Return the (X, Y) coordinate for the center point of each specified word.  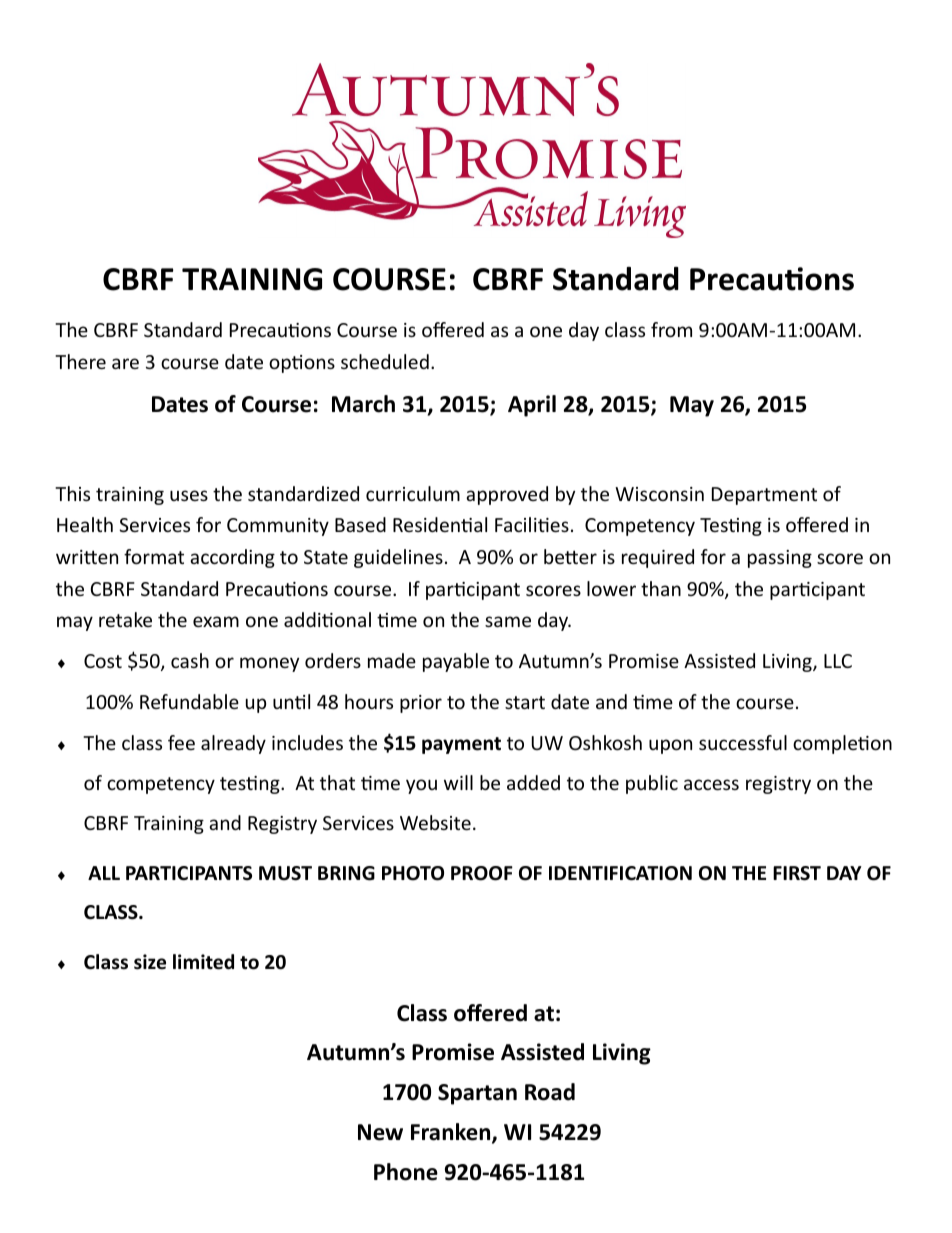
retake (125, 619)
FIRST (797, 873)
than (661, 588)
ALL (104, 873)
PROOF (482, 873)
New (380, 1132)
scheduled (385, 361)
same (508, 621)
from (671, 329)
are (125, 363)
